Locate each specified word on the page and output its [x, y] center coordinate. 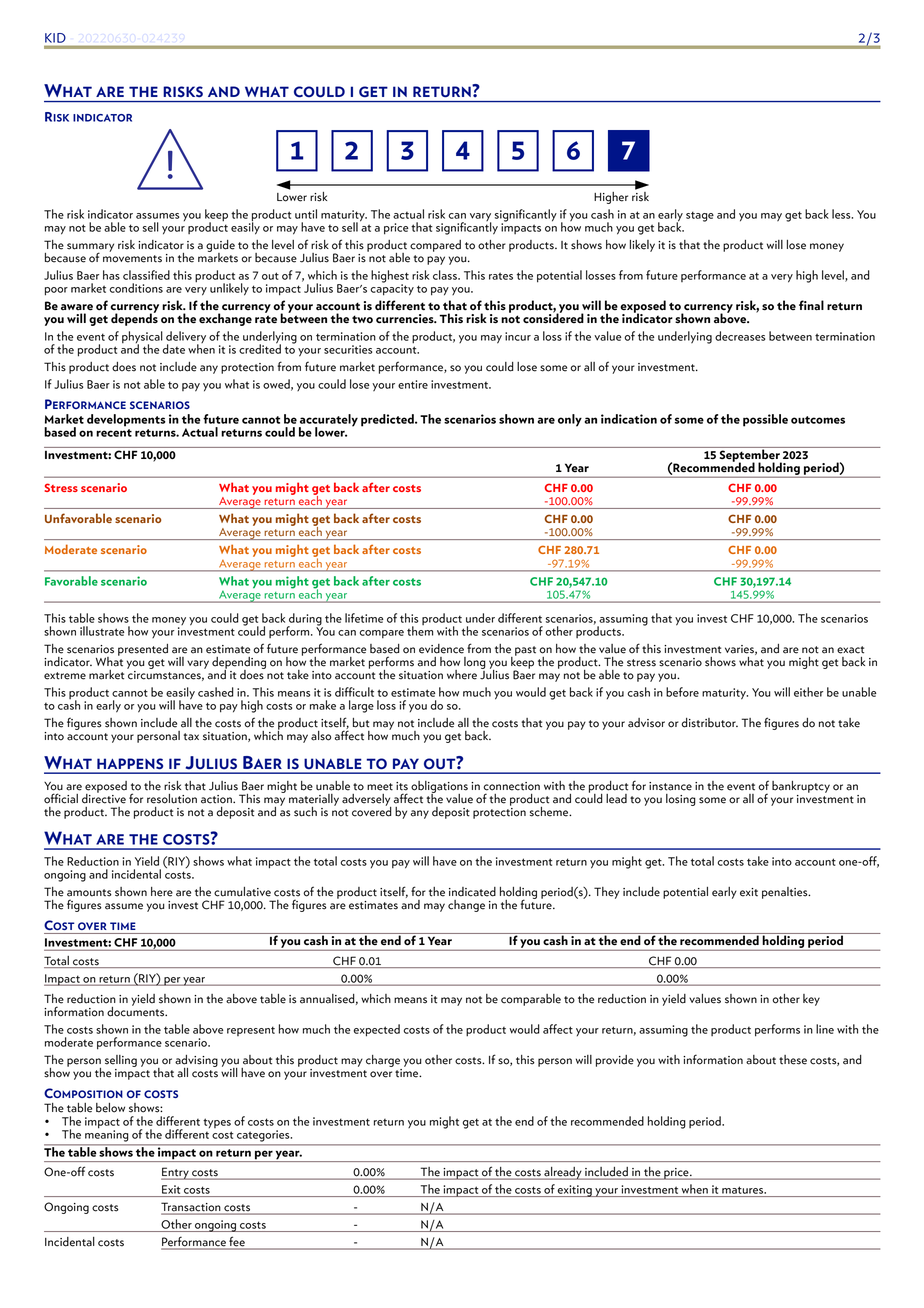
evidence [441, 649]
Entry [176, 1173]
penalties [786, 893]
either [808, 692]
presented [143, 650]
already [563, 1173]
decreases [740, 336]
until [306, 214]
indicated [472, 892]
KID [55, 38]
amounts [89, 893]
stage [700, 216]
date [174, 349]
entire [413, 384]
